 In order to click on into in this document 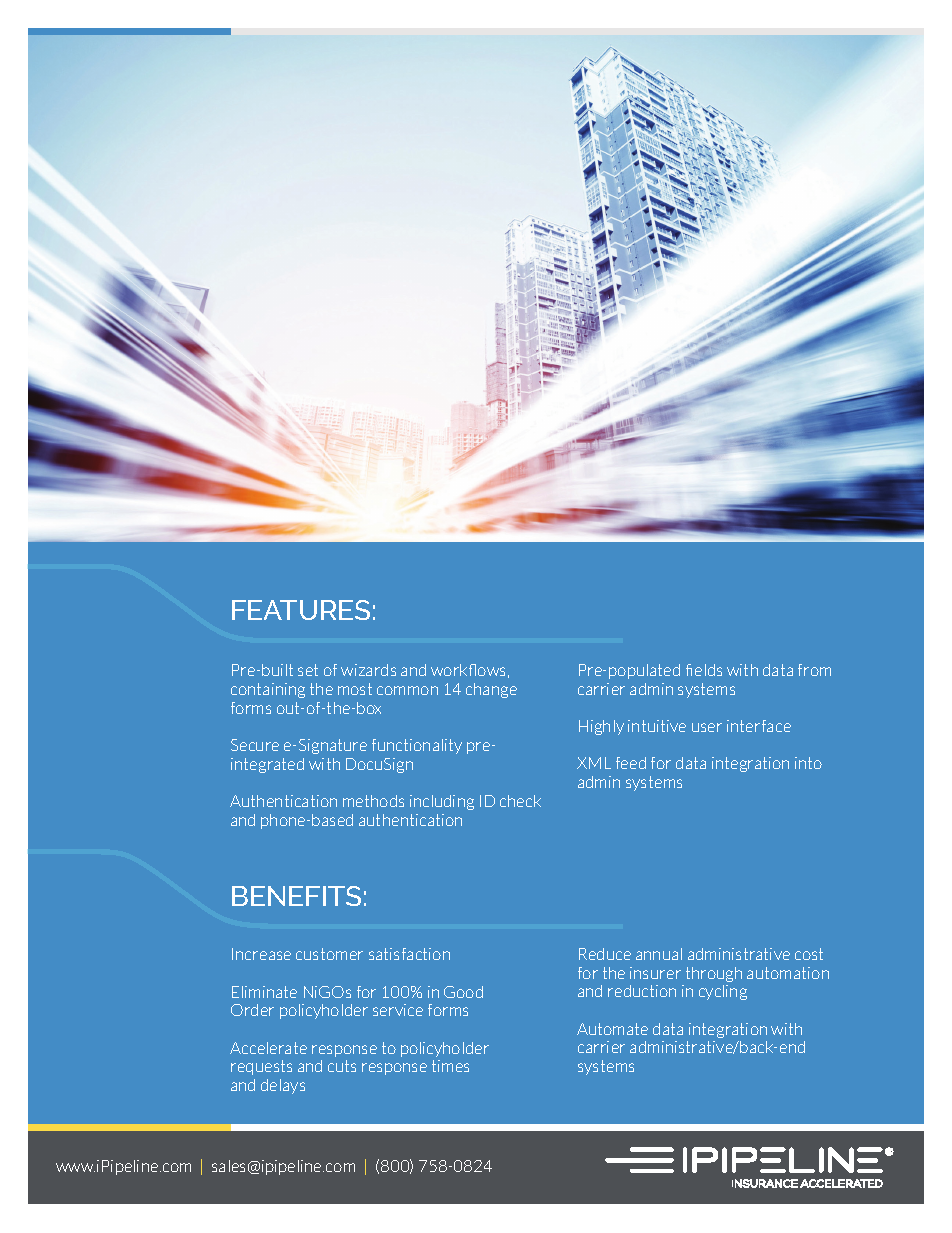, I will do `click(808, 763)`.
